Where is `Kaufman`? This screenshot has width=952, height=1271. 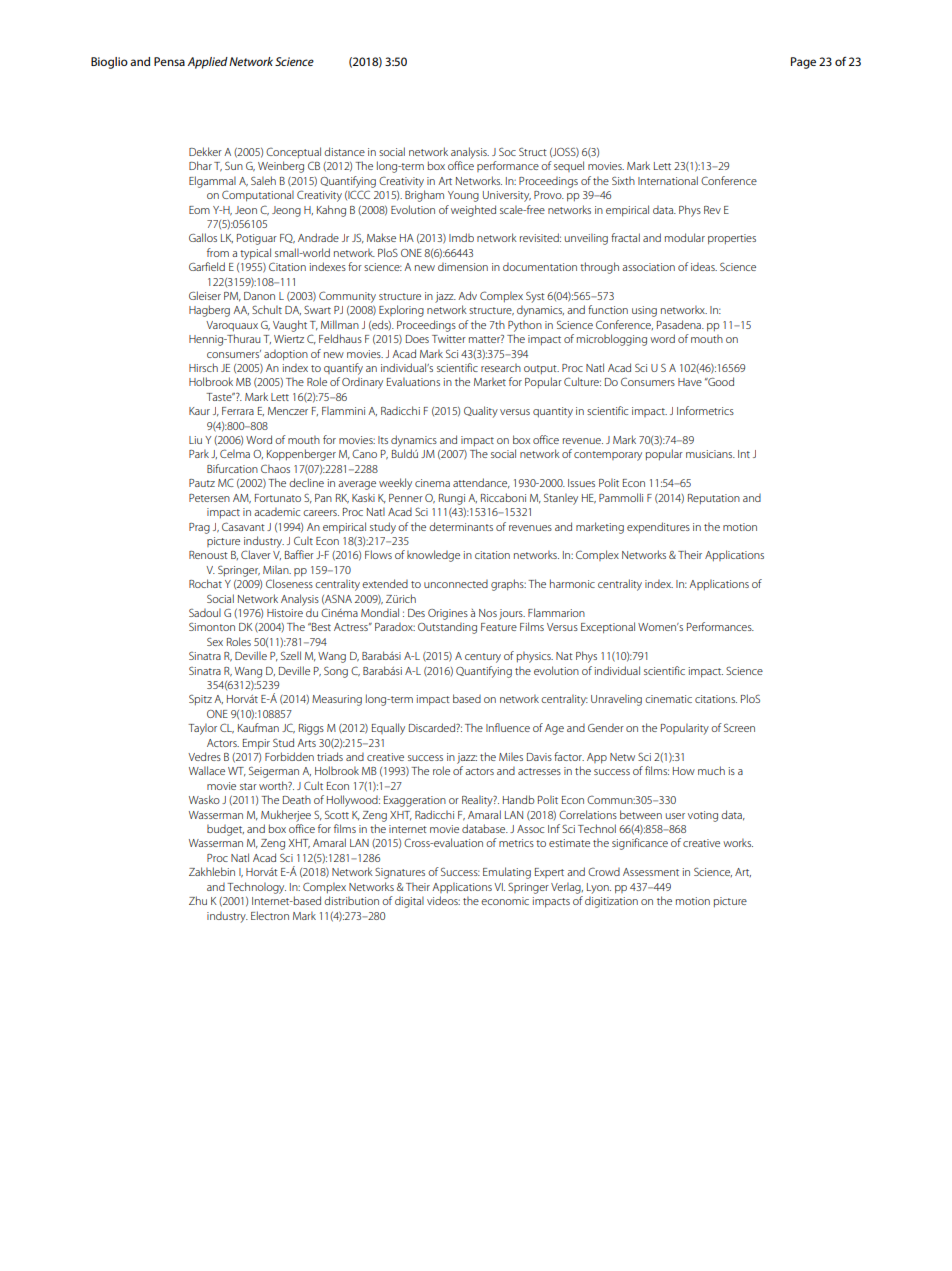
Kaufman is located at coordinates (258, 727).
